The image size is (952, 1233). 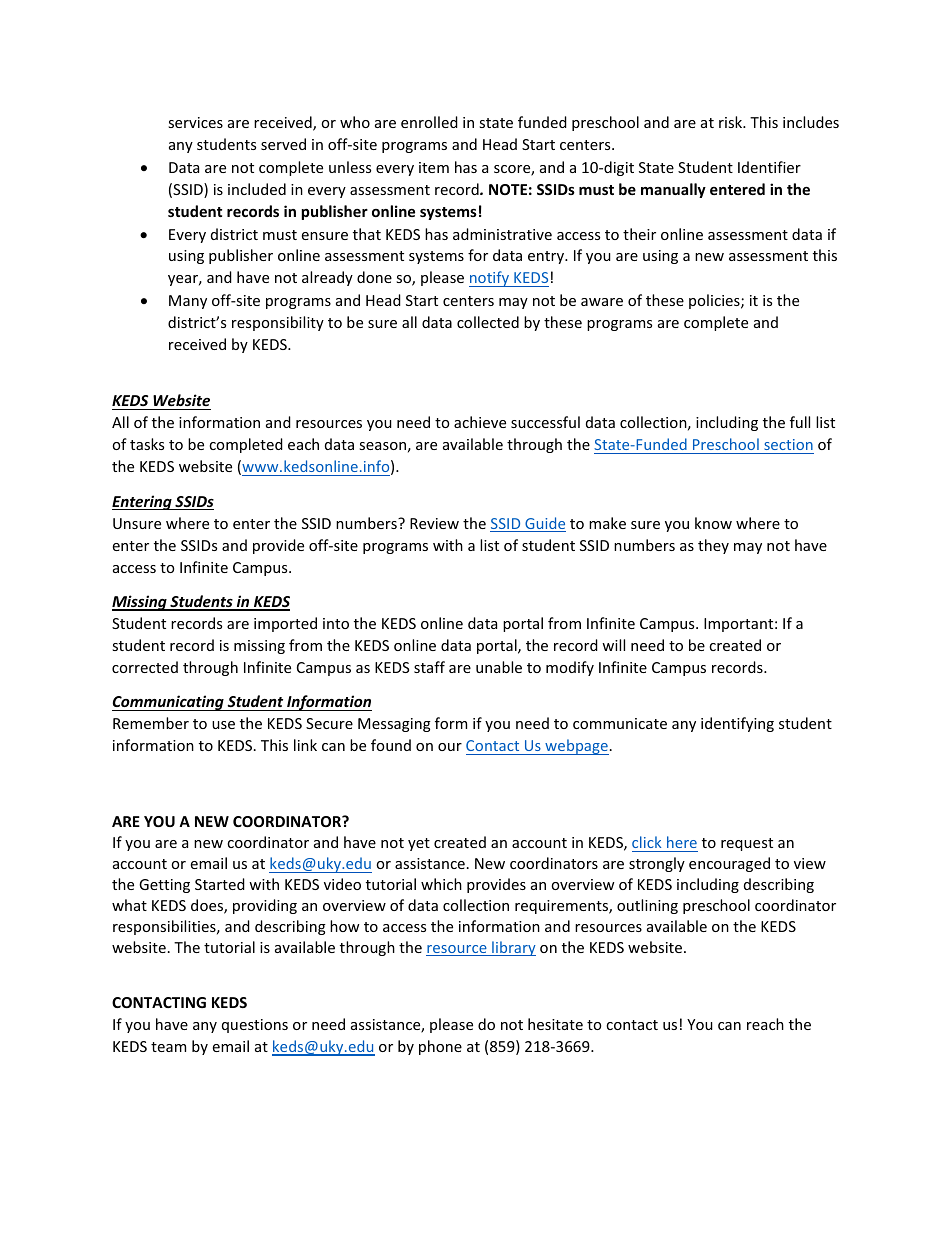 I want to click on collected, so click(x=488, y=322).
